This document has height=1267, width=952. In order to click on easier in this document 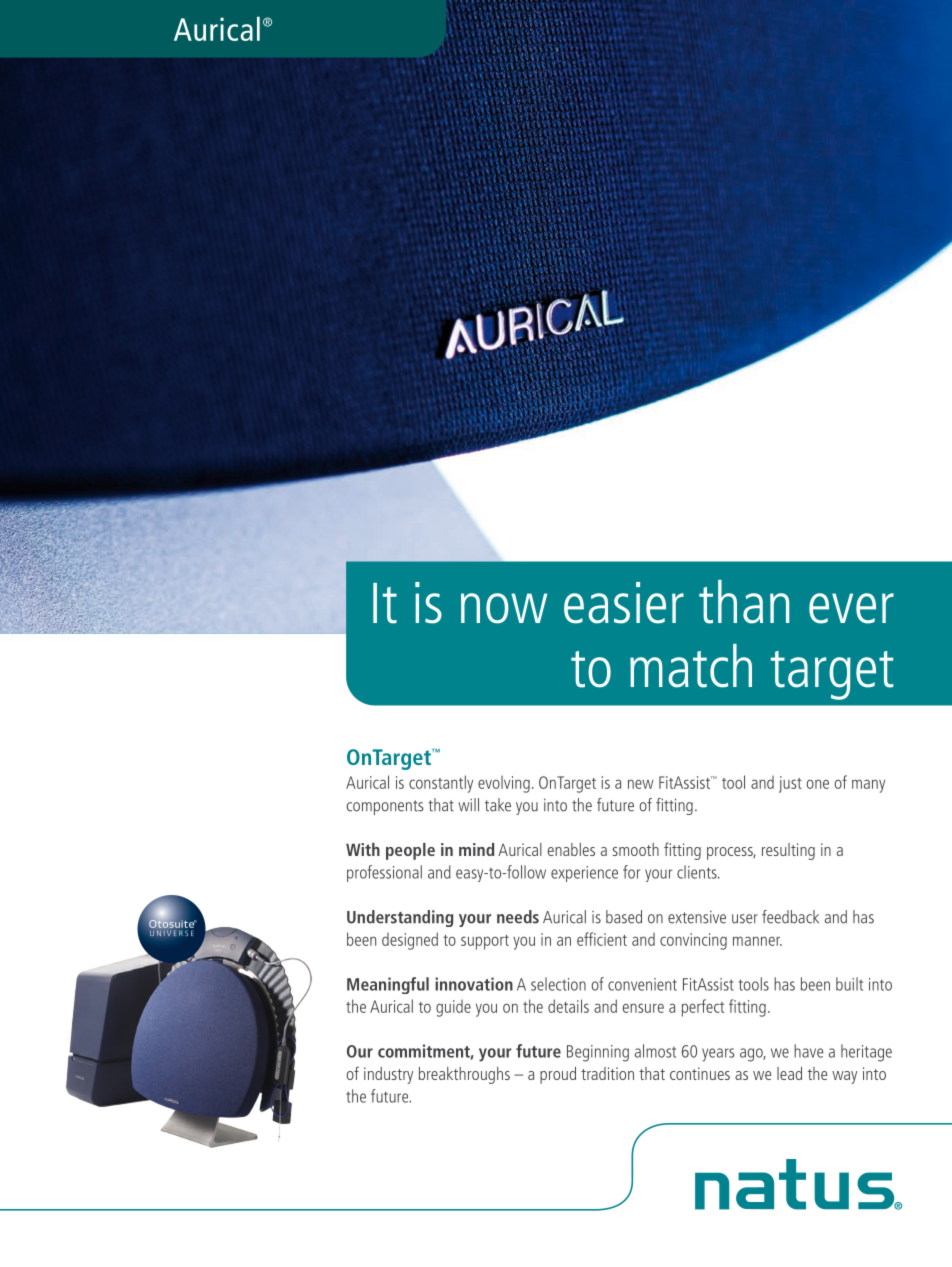, I will do `click(624, 603)`.
